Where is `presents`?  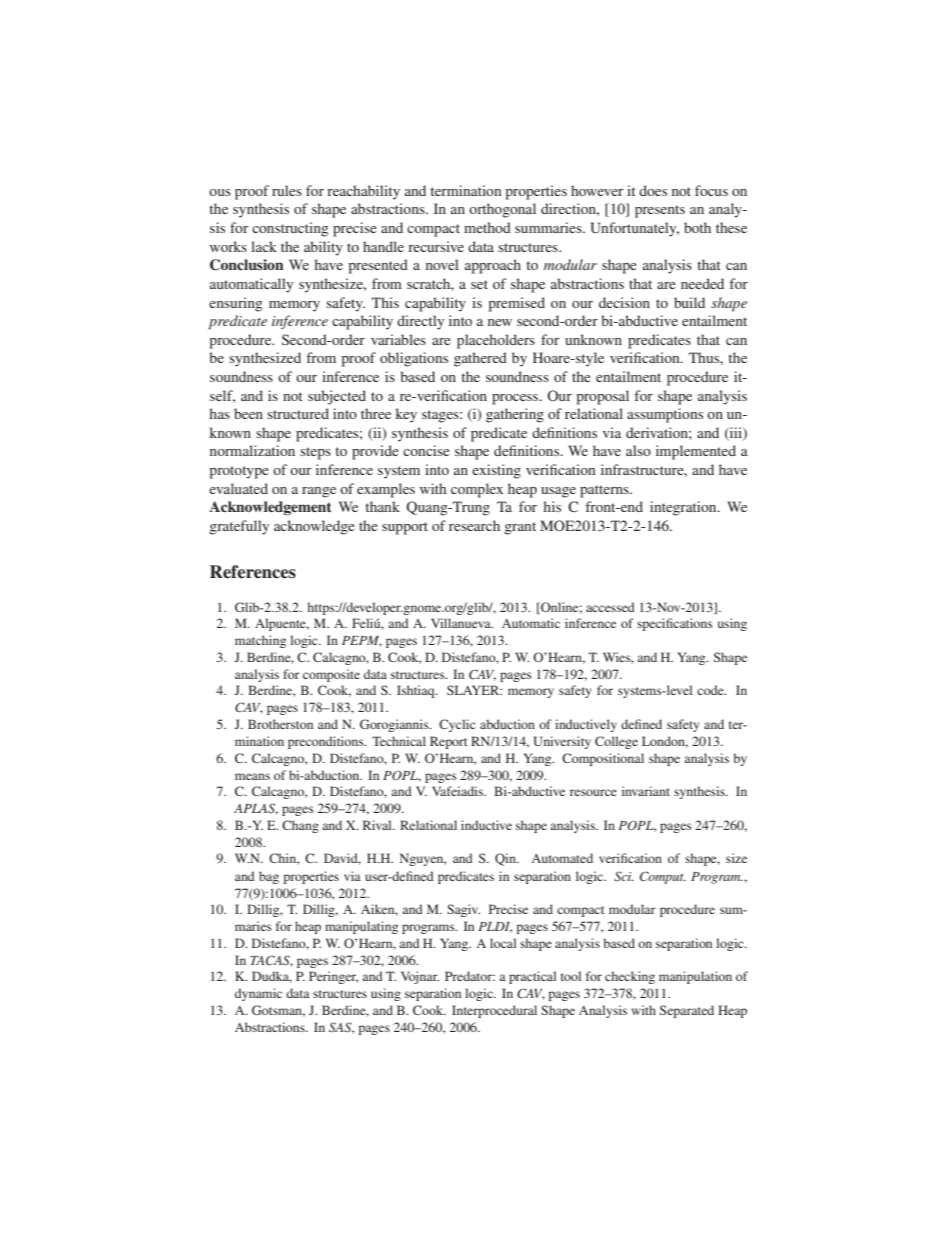 presents is located at coordinates (660, 211).
